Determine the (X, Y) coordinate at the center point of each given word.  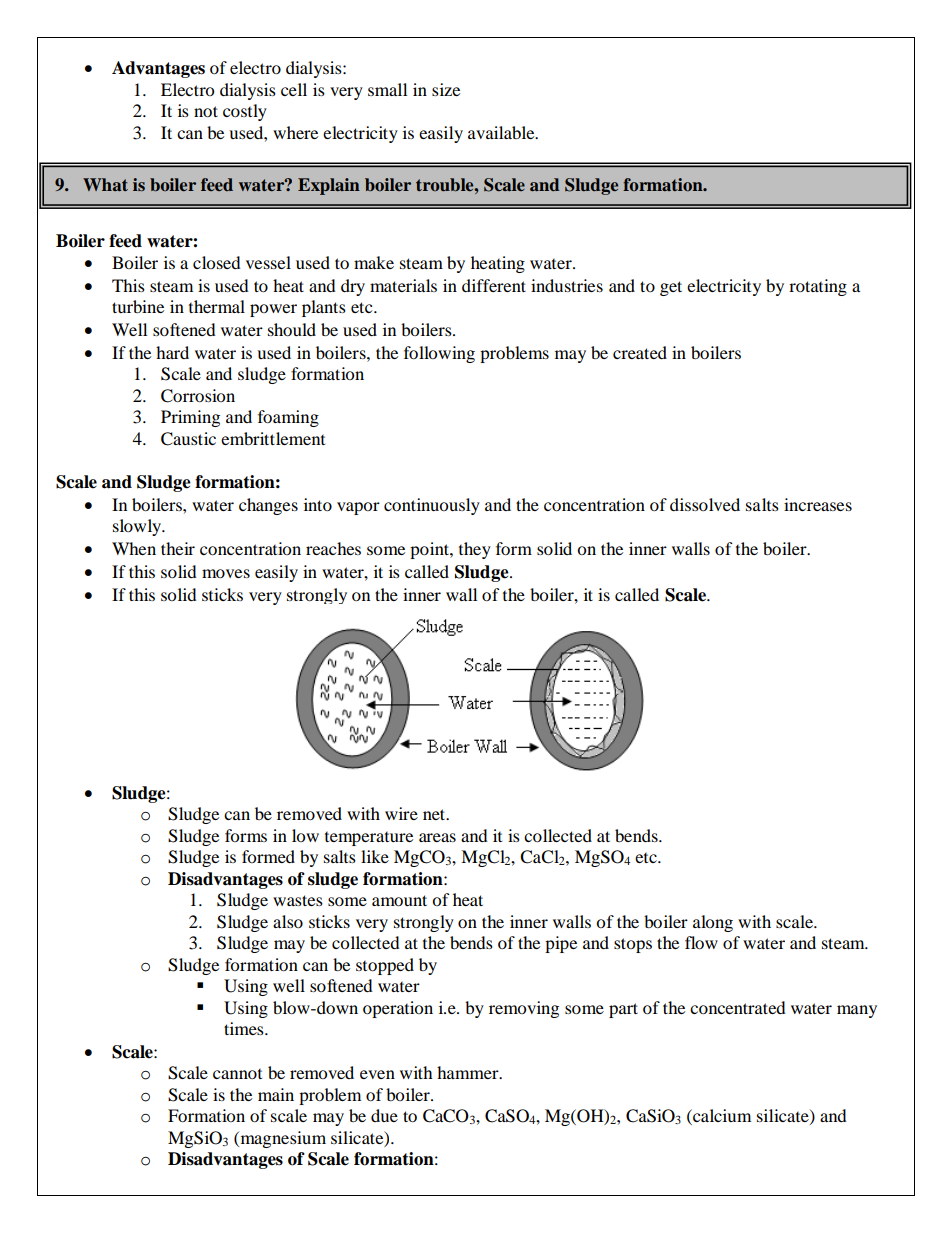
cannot (237, 1074)
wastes (298, 900)
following (439, 354)
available (502, 132)
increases (818, 504)
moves (226, 573)
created (640, 352)
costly (245, 112)
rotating (818, 287)
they (475, 550)
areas (437, 837)
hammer (469, 1072)
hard (172, 352)
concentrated (738, 1007)
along (713, 923)
